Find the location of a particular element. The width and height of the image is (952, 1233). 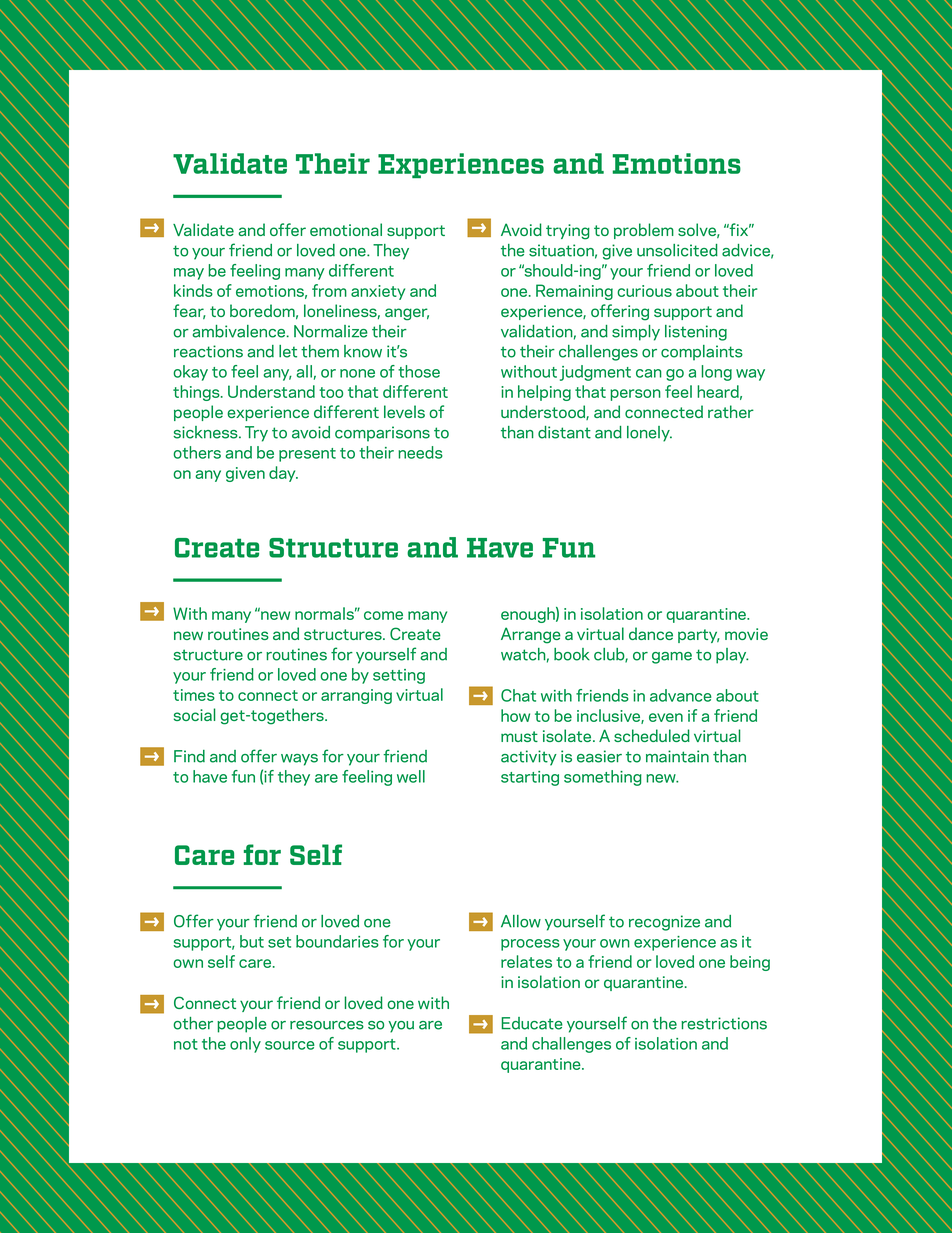

Educate is located at coordinates (532, 1023).
